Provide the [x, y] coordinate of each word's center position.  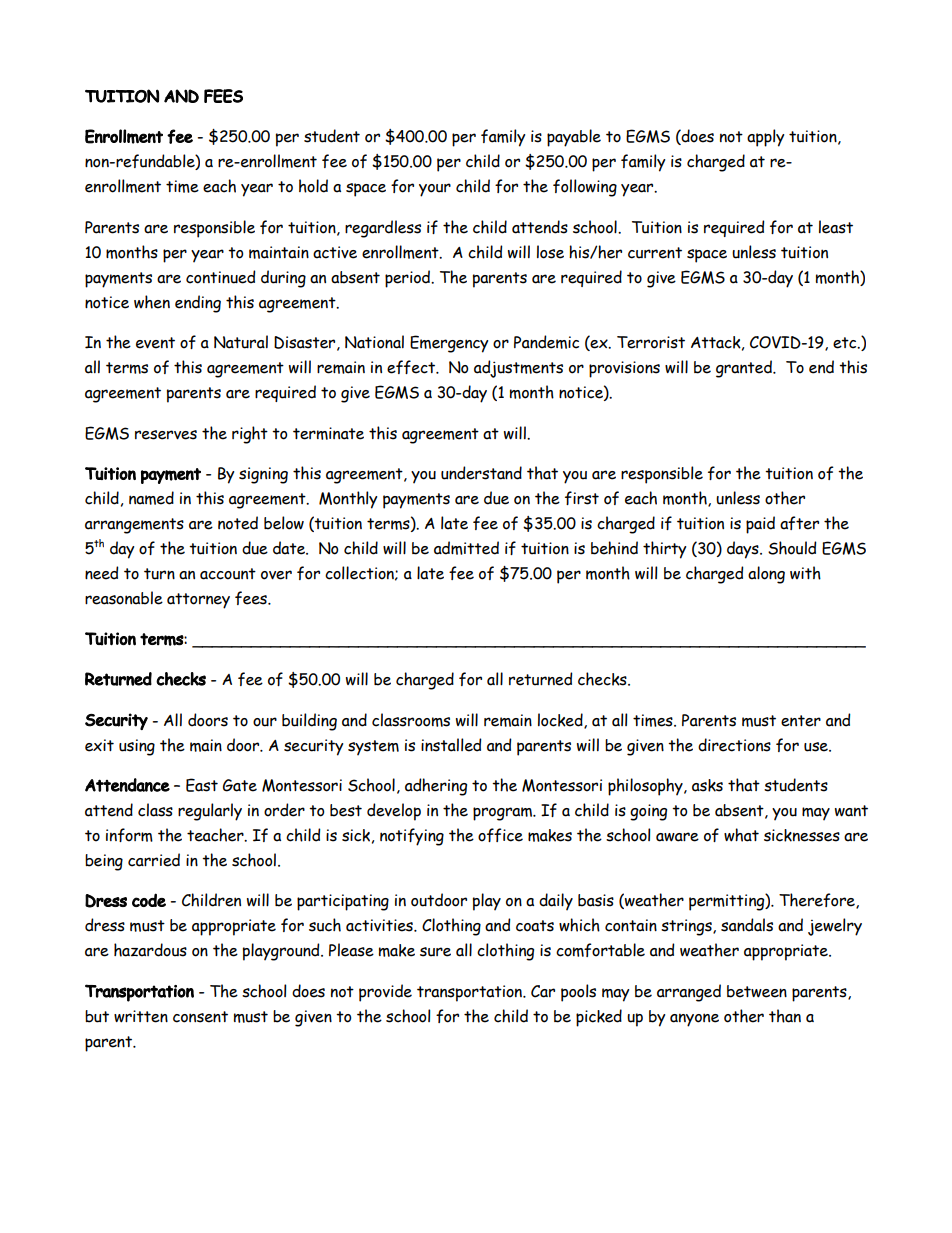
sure [435, 952]
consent [200, 1017]
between [757, 991]
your [435, 190]
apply [766, 138]
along [766, 575]
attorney [198, 601]
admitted [466, 548]
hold [313, 186]
